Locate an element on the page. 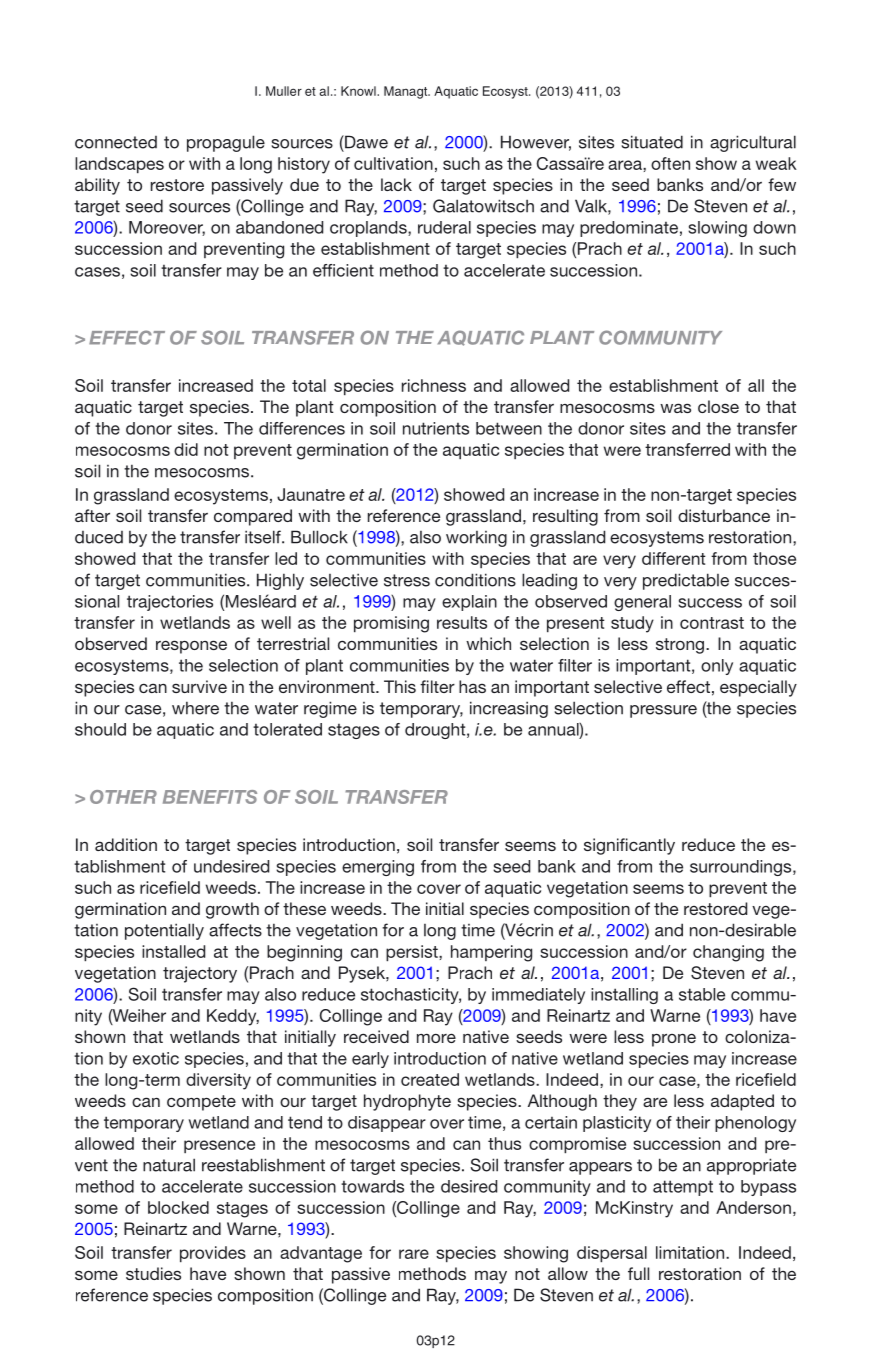 This document has width=896, height=1370. propagule is located at coordinates (226, 143).
